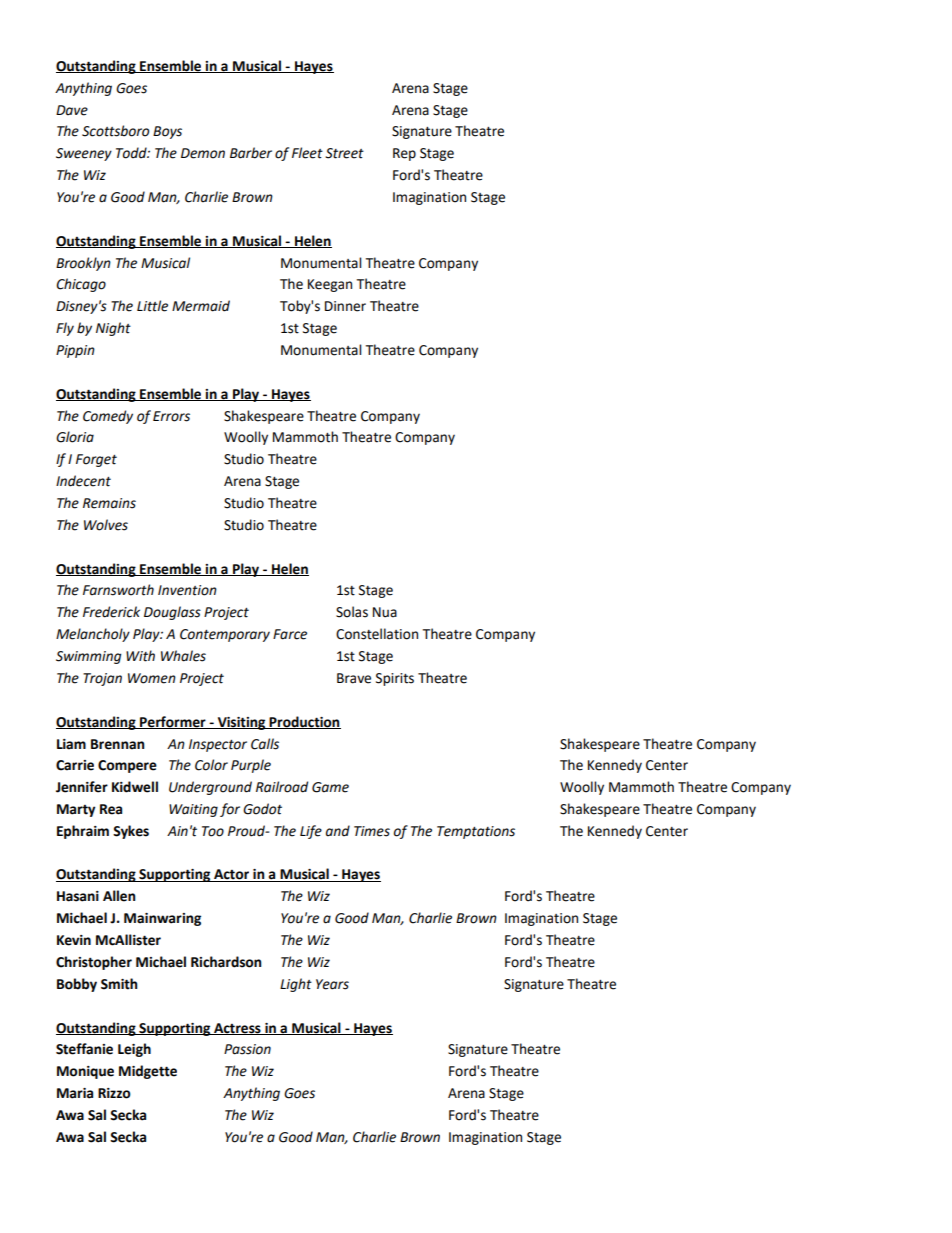  What do you see at coordinates (111, 612) in the screenshot?
I see `Frederick` at bounding box center [111, 612].
